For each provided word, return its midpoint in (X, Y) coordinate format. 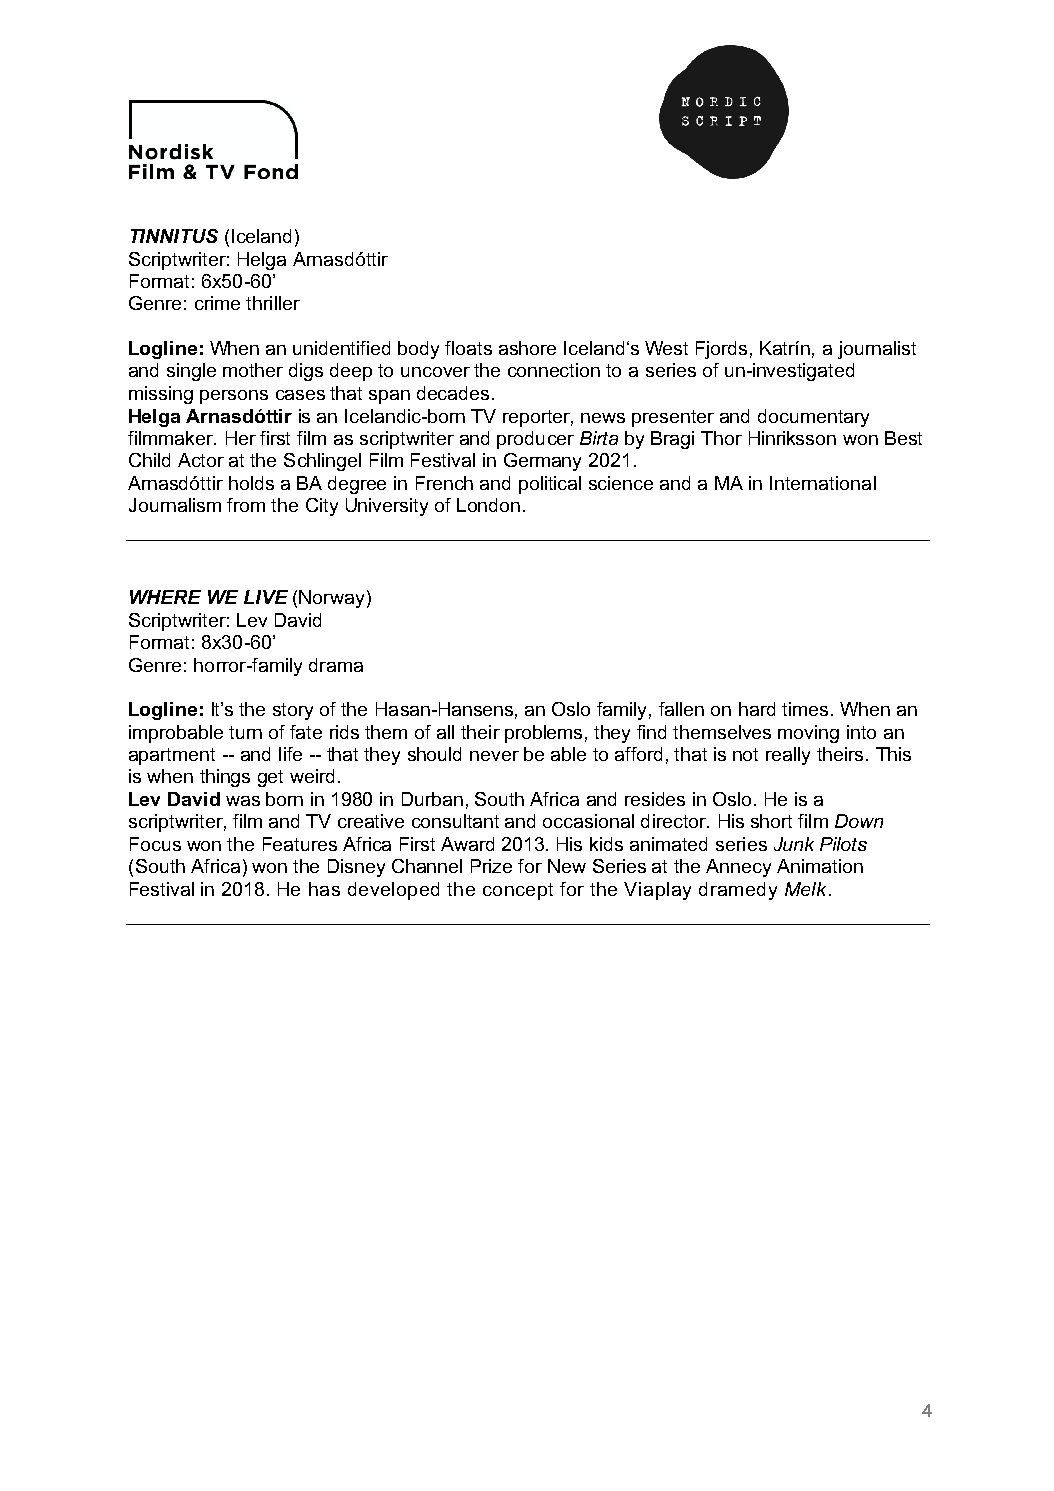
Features (300, 844)
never (494, 756)
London (488, 505)
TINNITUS (174, 236)
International (823, 483)
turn (245, 732)
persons (234, 397)
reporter (538, 418)
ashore (527, 348)
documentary (813, 418)
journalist (877, 350)
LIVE (266, 597)
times (805, 709)
